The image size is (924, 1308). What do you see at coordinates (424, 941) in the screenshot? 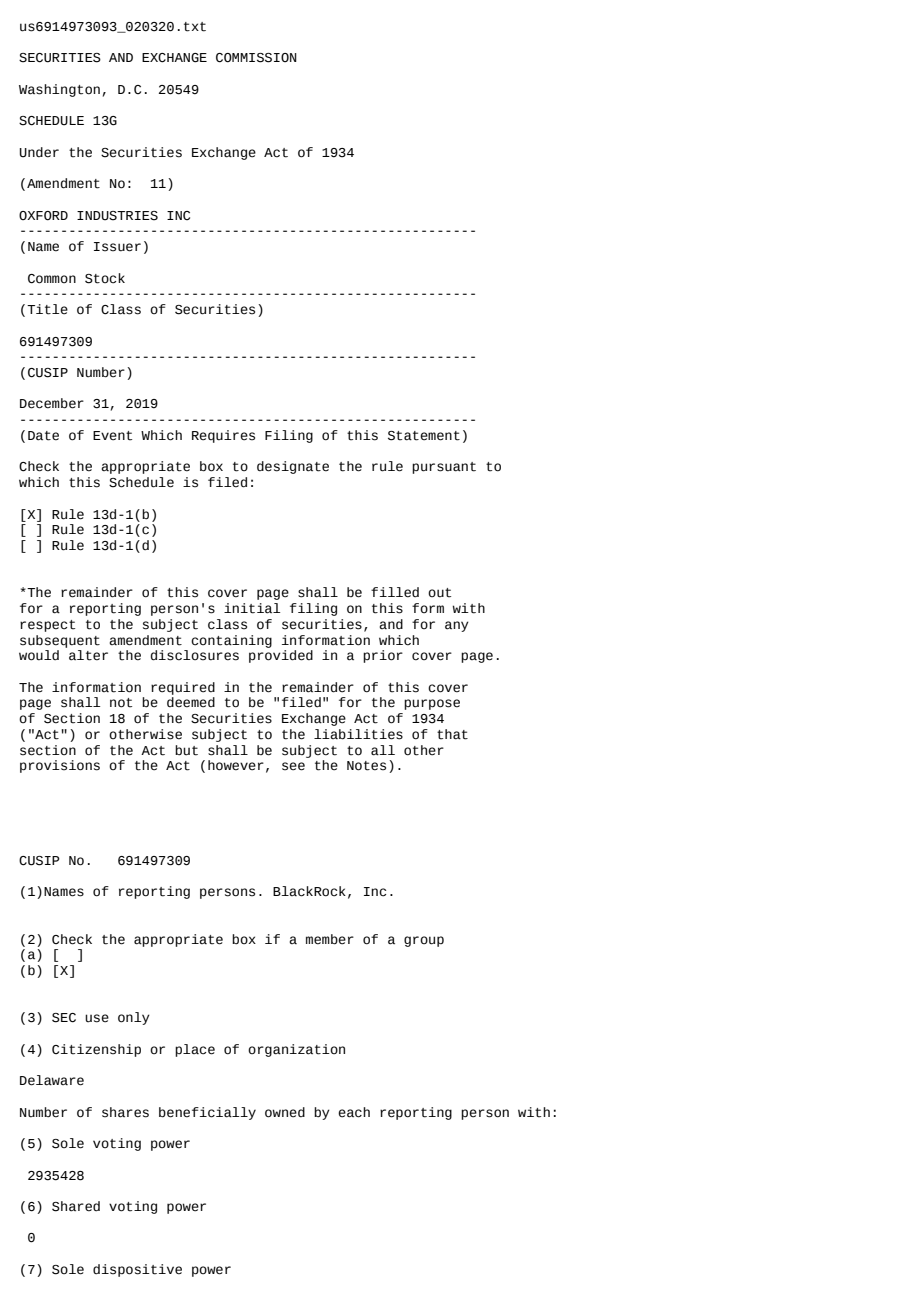
I see `group` at bounding box center [424, 941].
